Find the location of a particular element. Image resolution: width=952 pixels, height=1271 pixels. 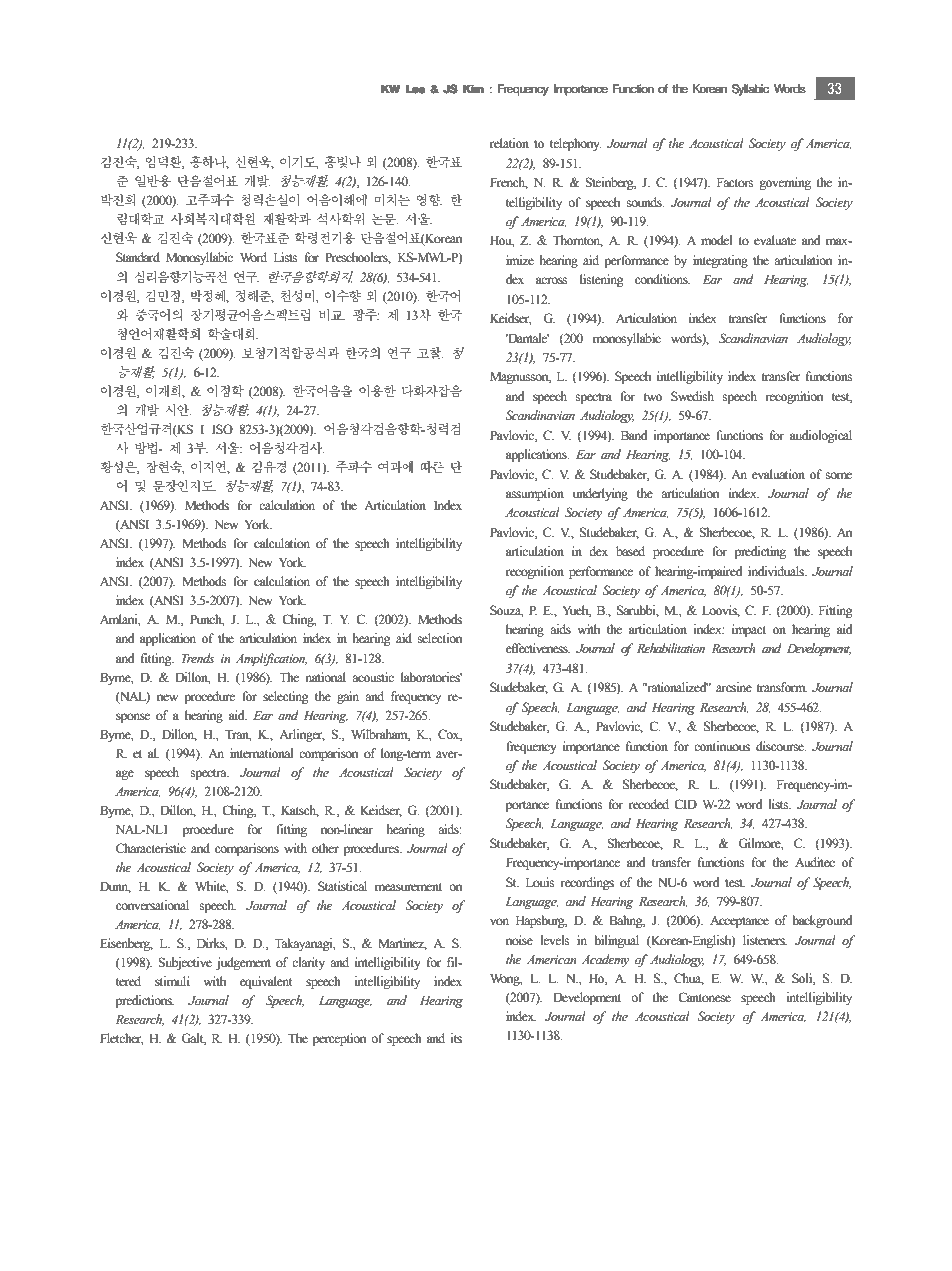

predicting is located at coordinates (760, 552).
